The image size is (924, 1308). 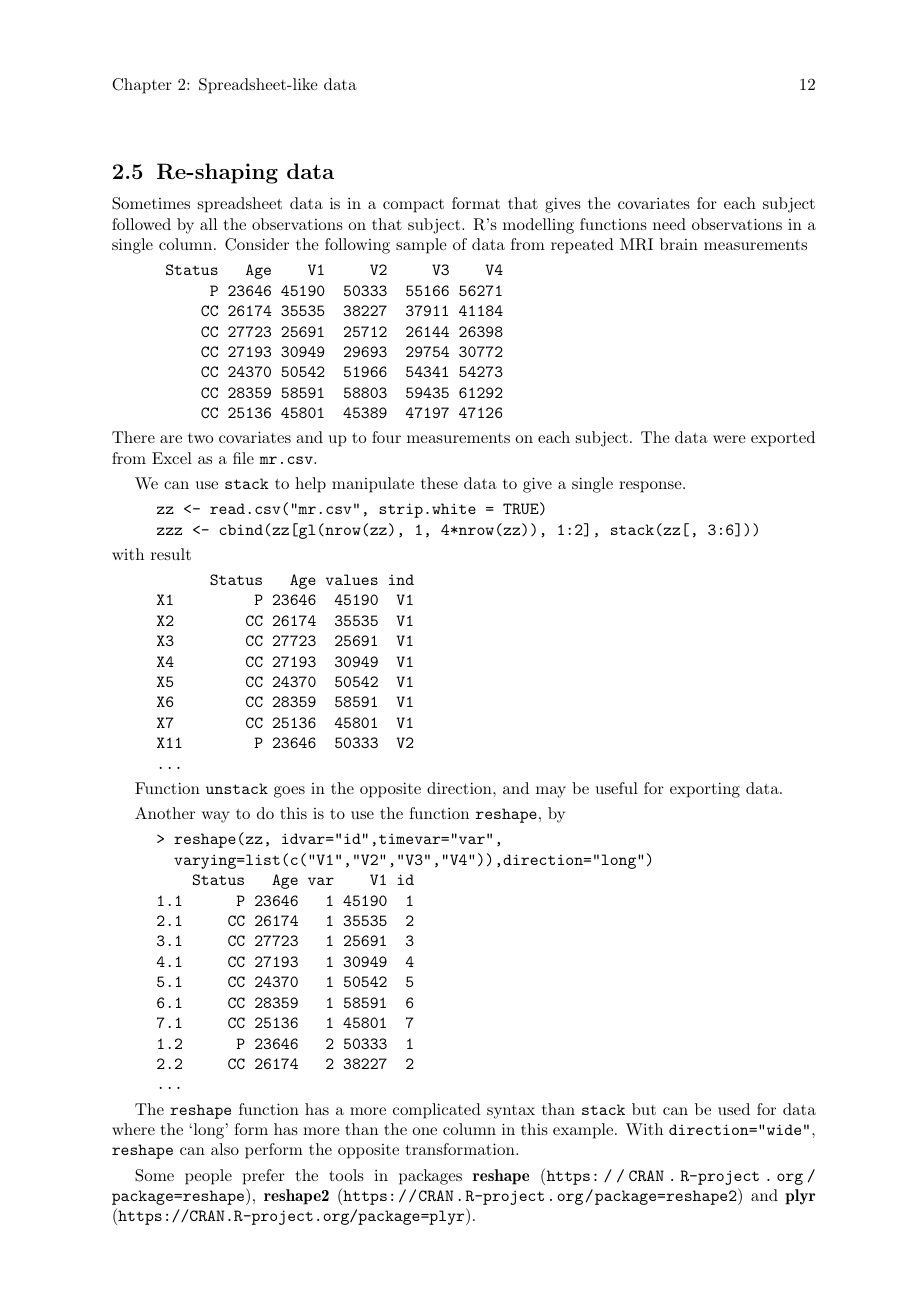 I want to click on compact, so click(x=413, y=206).
